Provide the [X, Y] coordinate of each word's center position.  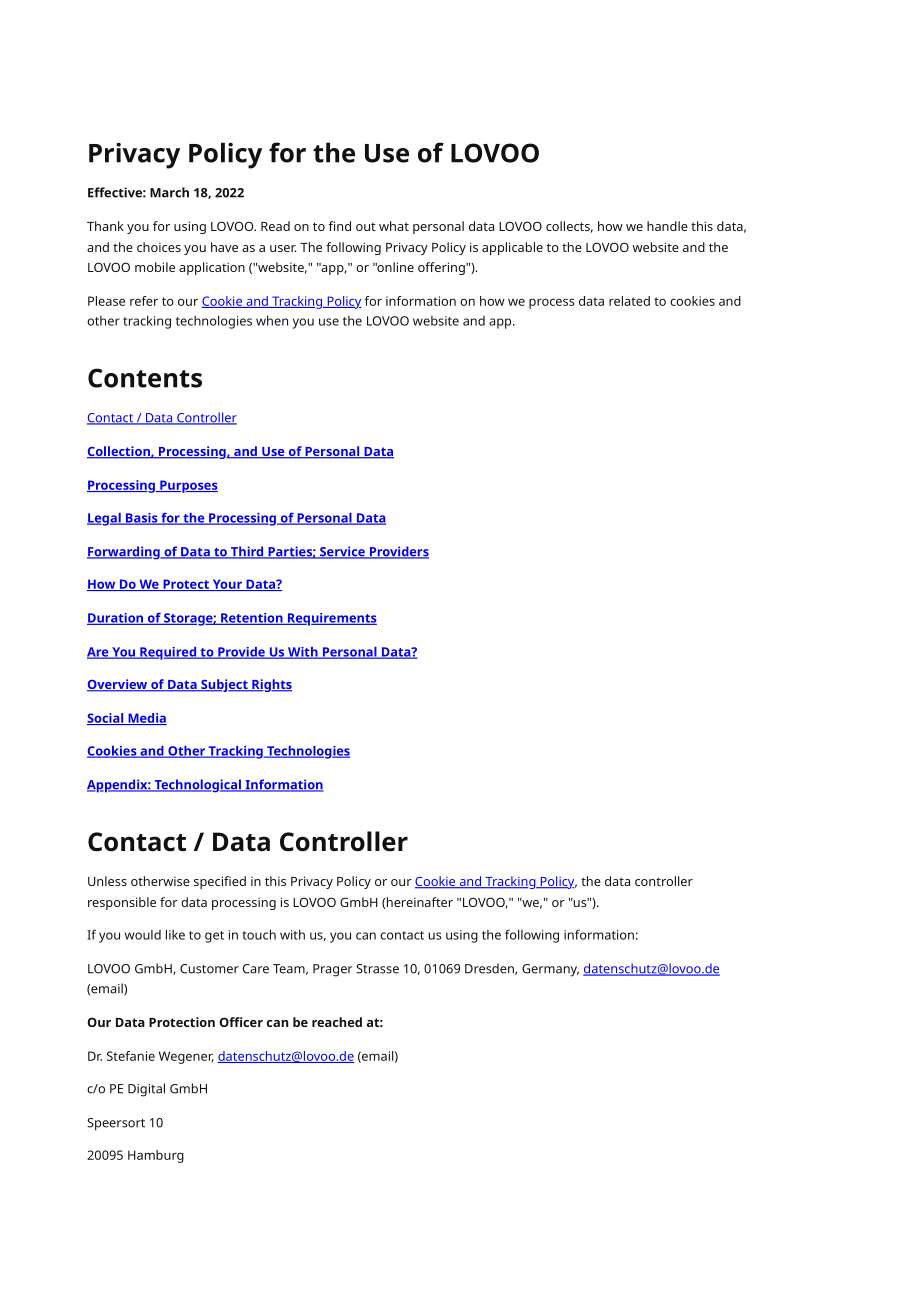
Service [342, 552]
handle [667, 226]
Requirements [331, 619]
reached [337, 1022]
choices [159, 247]
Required [168, 653]
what [394, 226]
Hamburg [156, 1156]
